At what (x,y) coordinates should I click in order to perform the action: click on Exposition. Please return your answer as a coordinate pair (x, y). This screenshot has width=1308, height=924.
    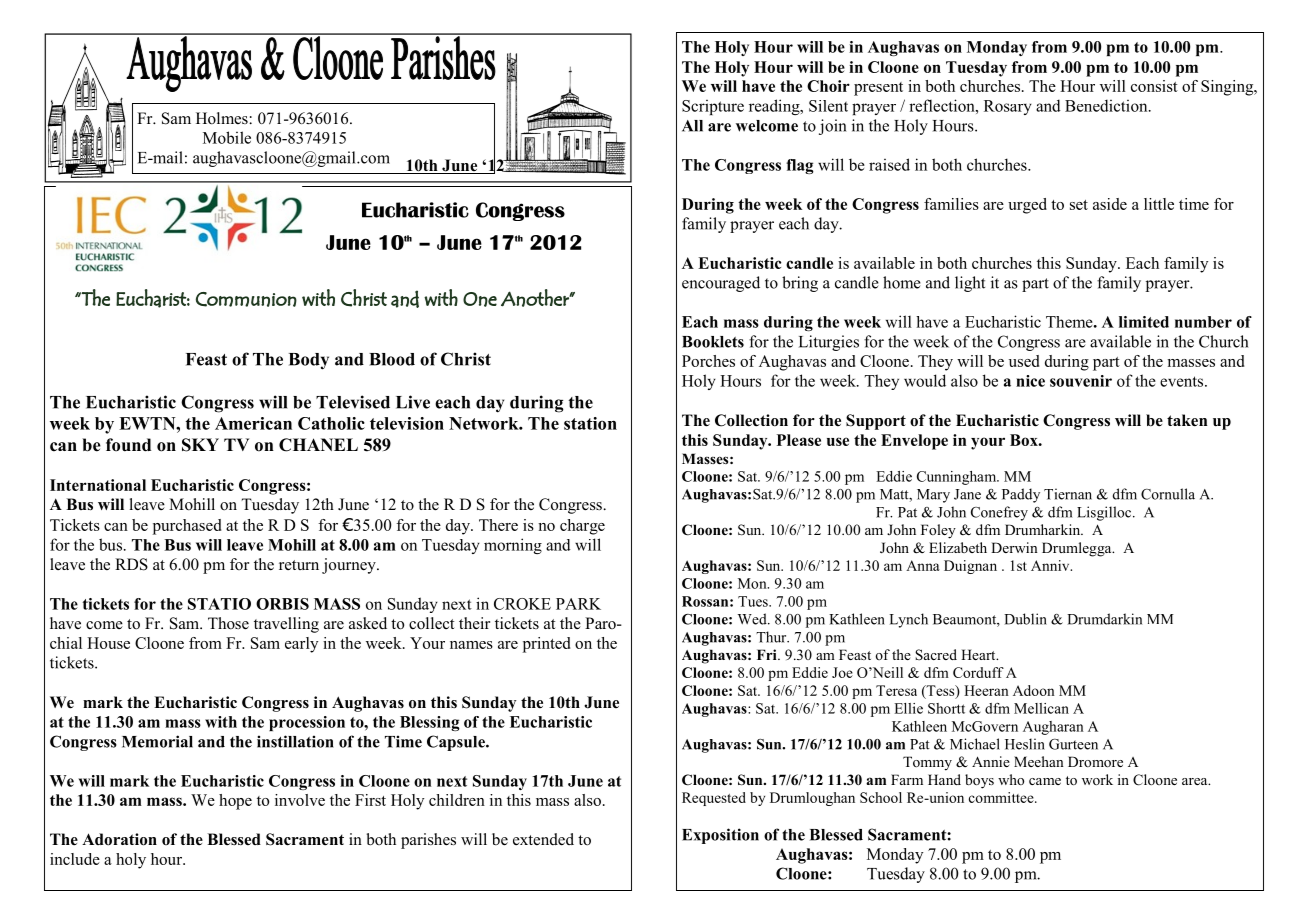
    Looking at the image, I should click on (720, 836).
